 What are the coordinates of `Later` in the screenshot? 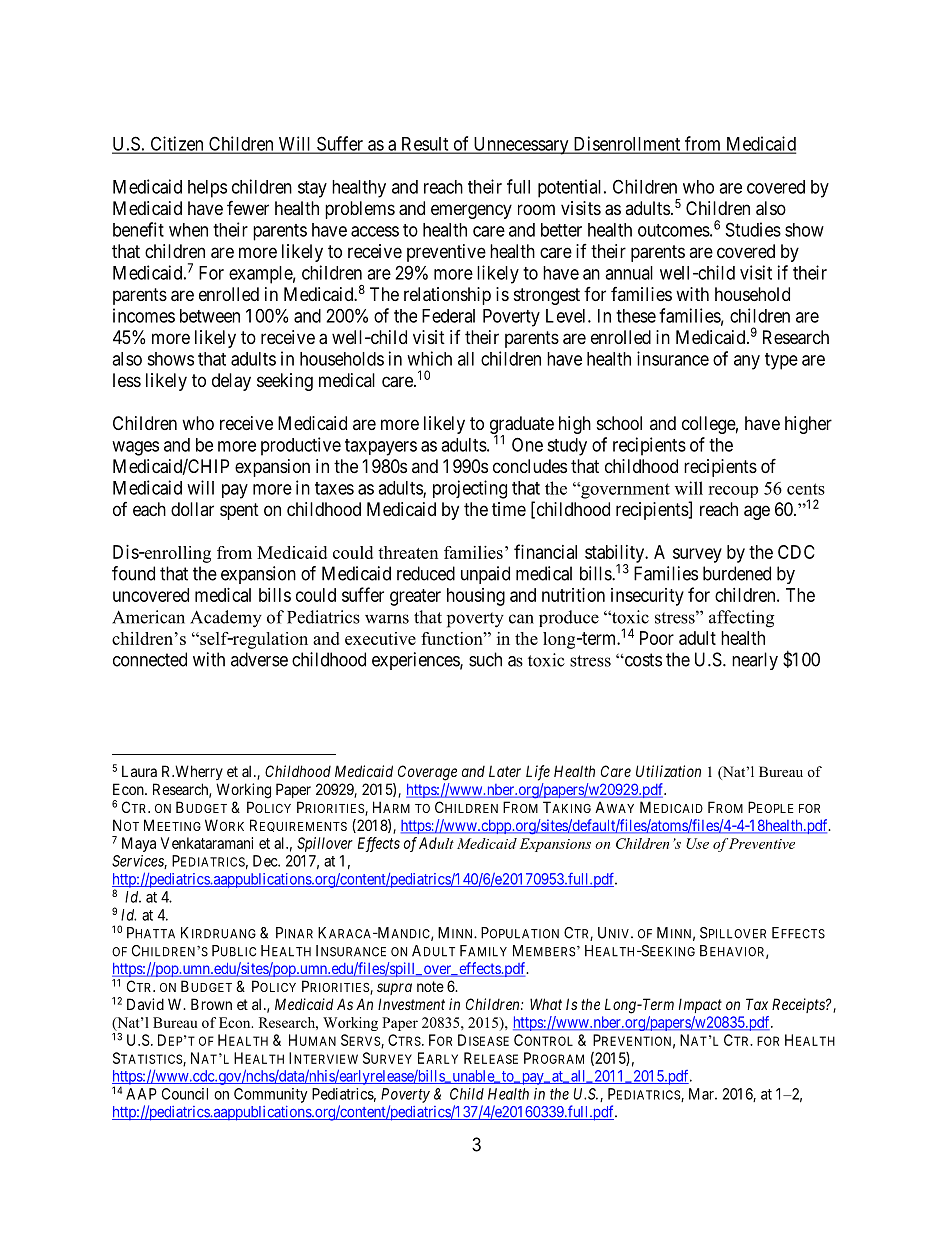 It's located at (505, 771).
